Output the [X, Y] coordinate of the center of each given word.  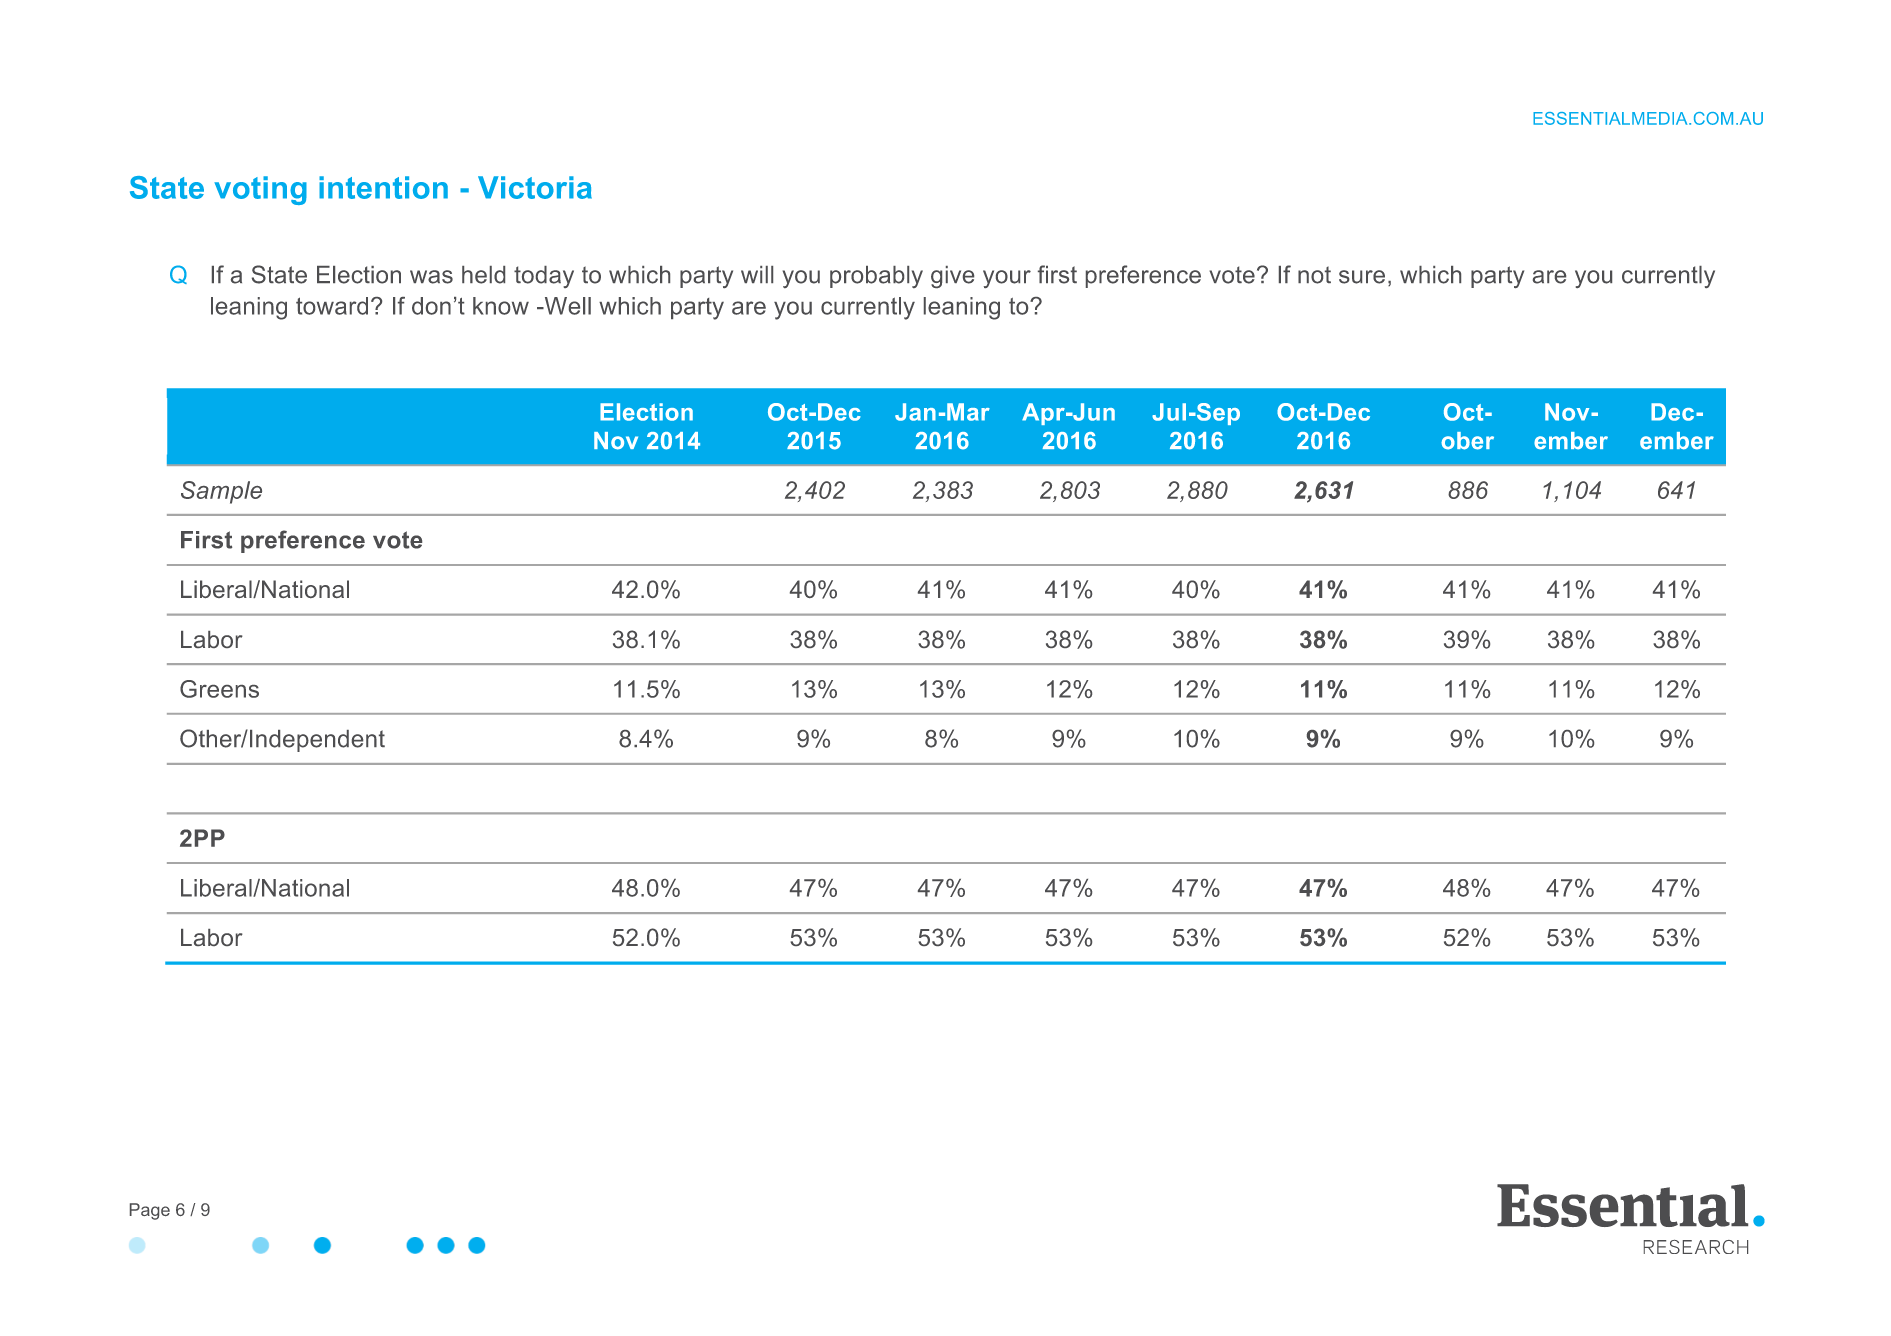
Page [150, 1211]
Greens [219, 689]
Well [566, 306]
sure [1362, 277]
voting [260, 190]
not [1314, 275]
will [757, 274]
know [501, 306]
